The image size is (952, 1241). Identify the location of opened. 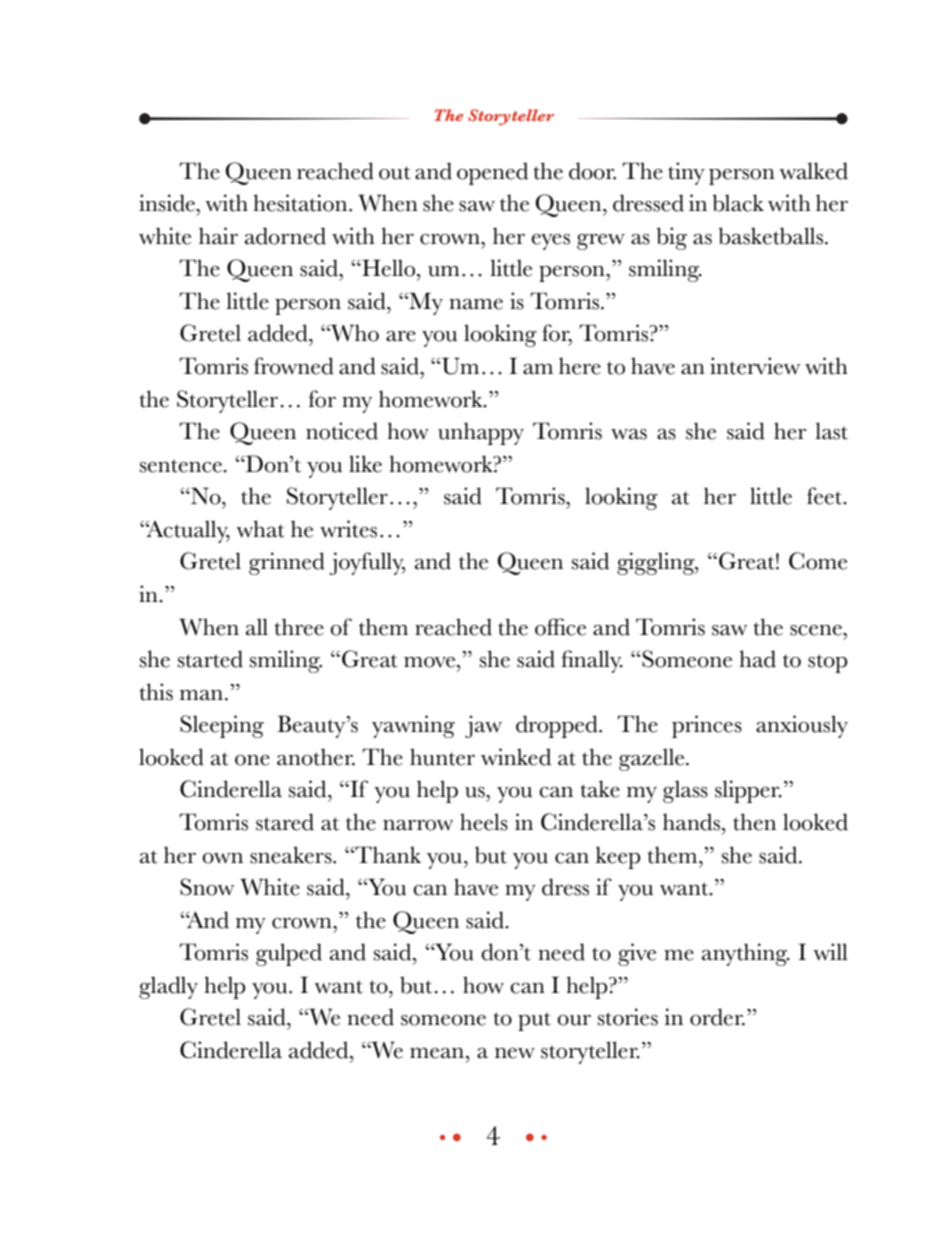
(492, 173).
